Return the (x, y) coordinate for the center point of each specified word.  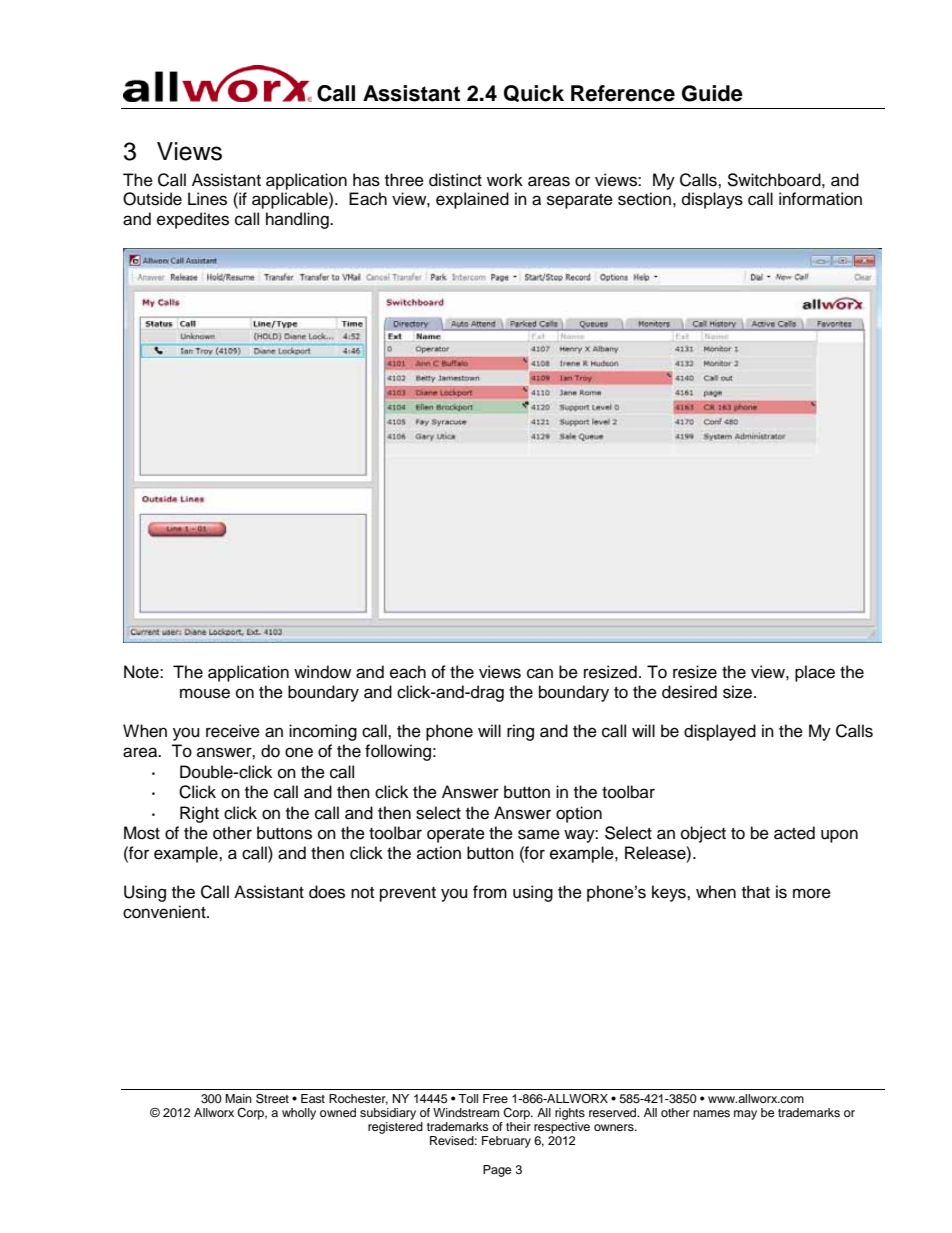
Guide (712, 93)
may (745, 1115)
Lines (207, 199)
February (506, 1142)
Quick (534, 93)
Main (238, 1098)
